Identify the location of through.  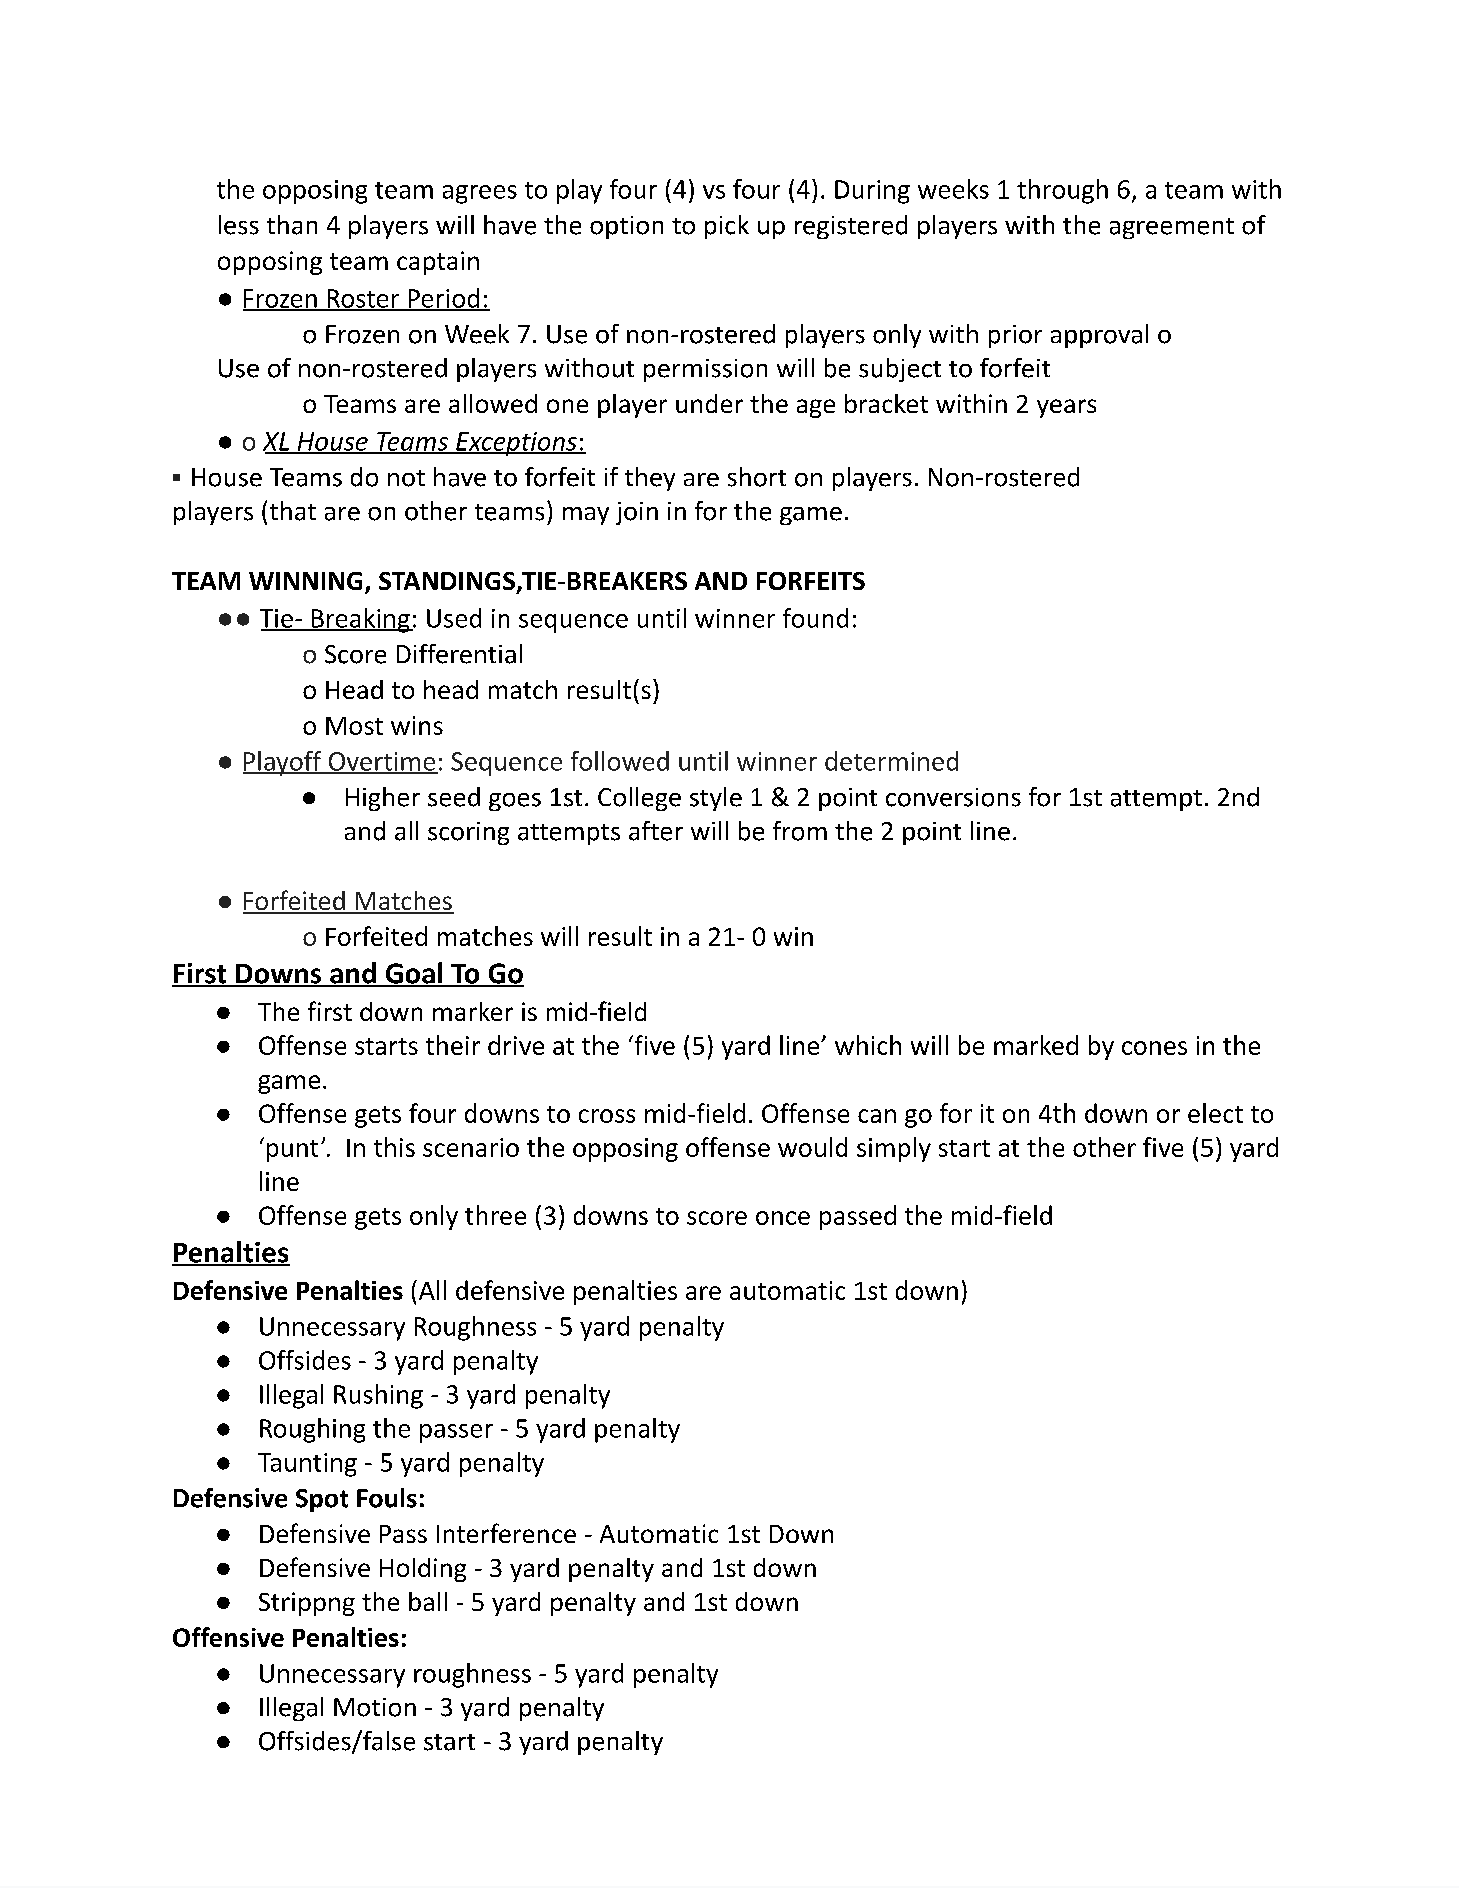
(1062, 191).
